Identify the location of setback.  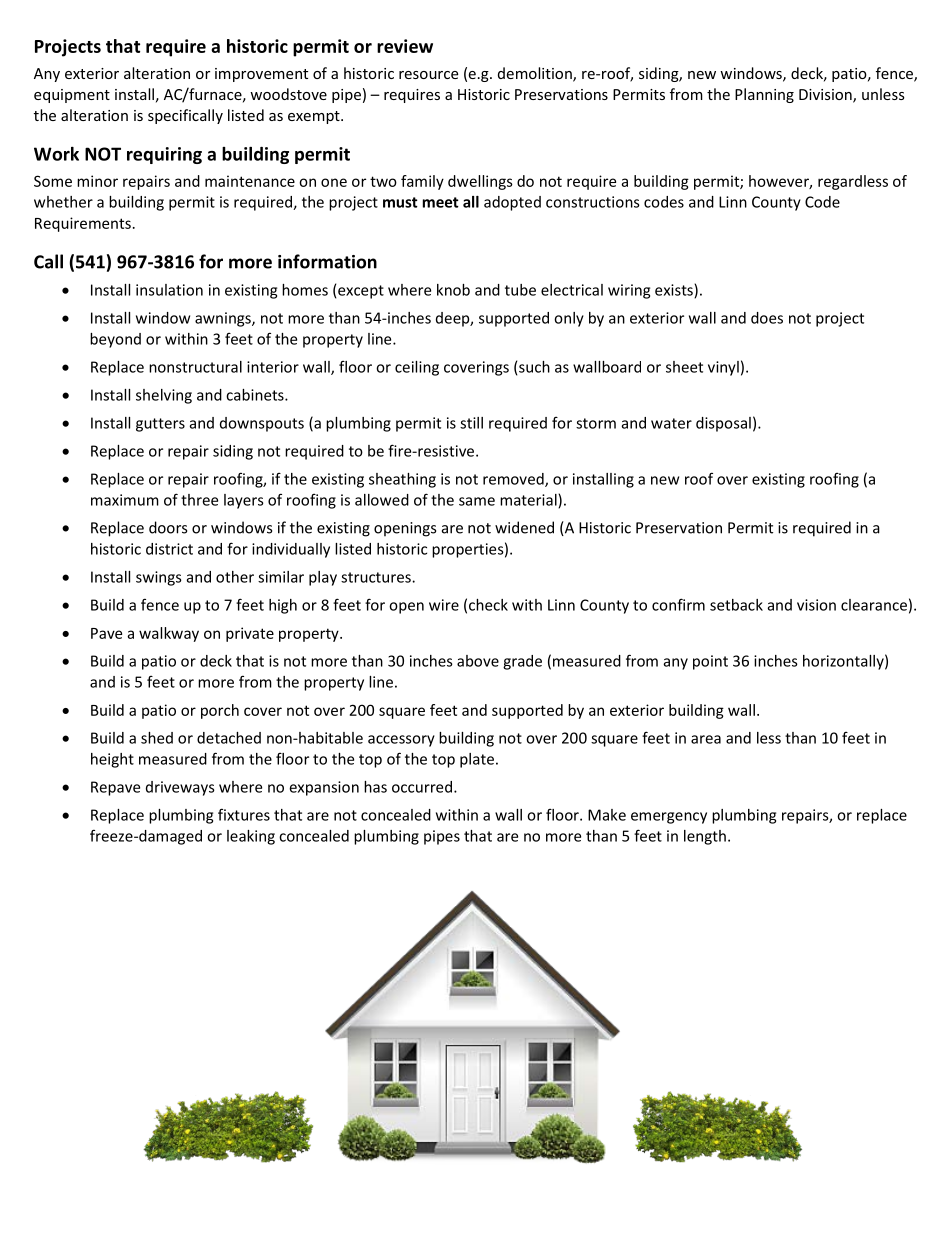
(736, 605).
